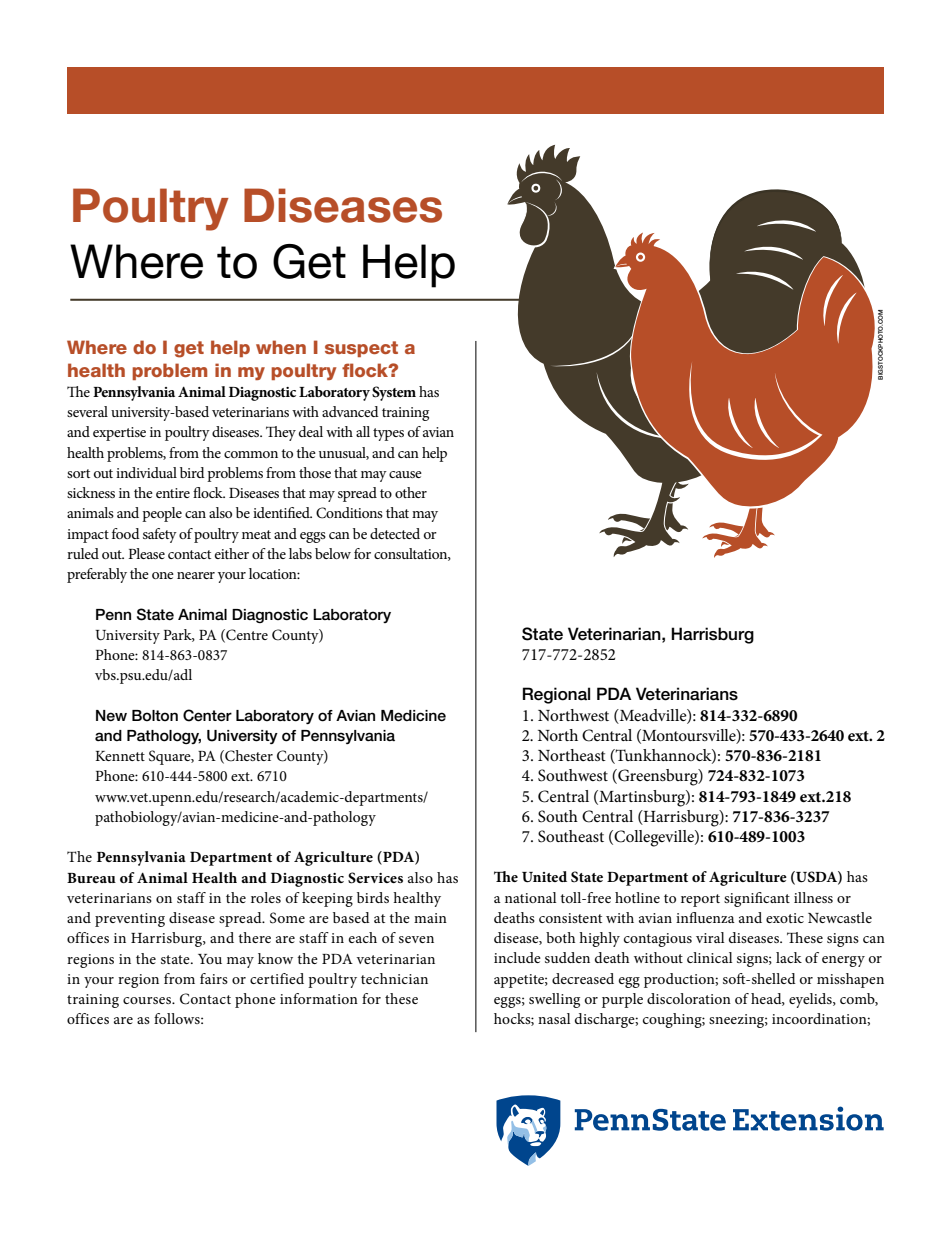 The height and width of the image is (1233, 952). Describe the element at coordinates (281, 347) in the image. I see `when` at that location.
